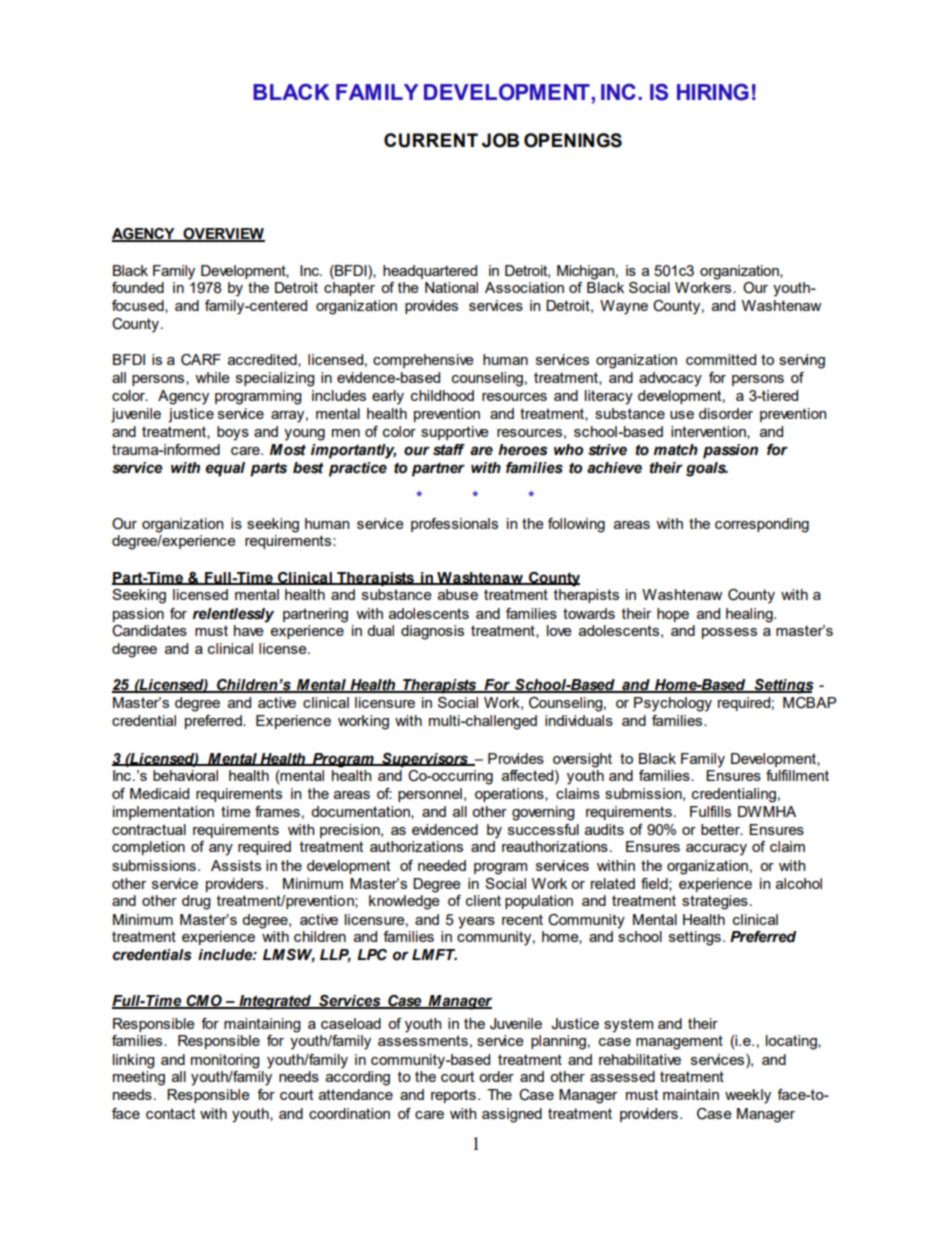  Describe the element at coordinates (458, 594) in the screenshot. I see `abuse` at that location.
